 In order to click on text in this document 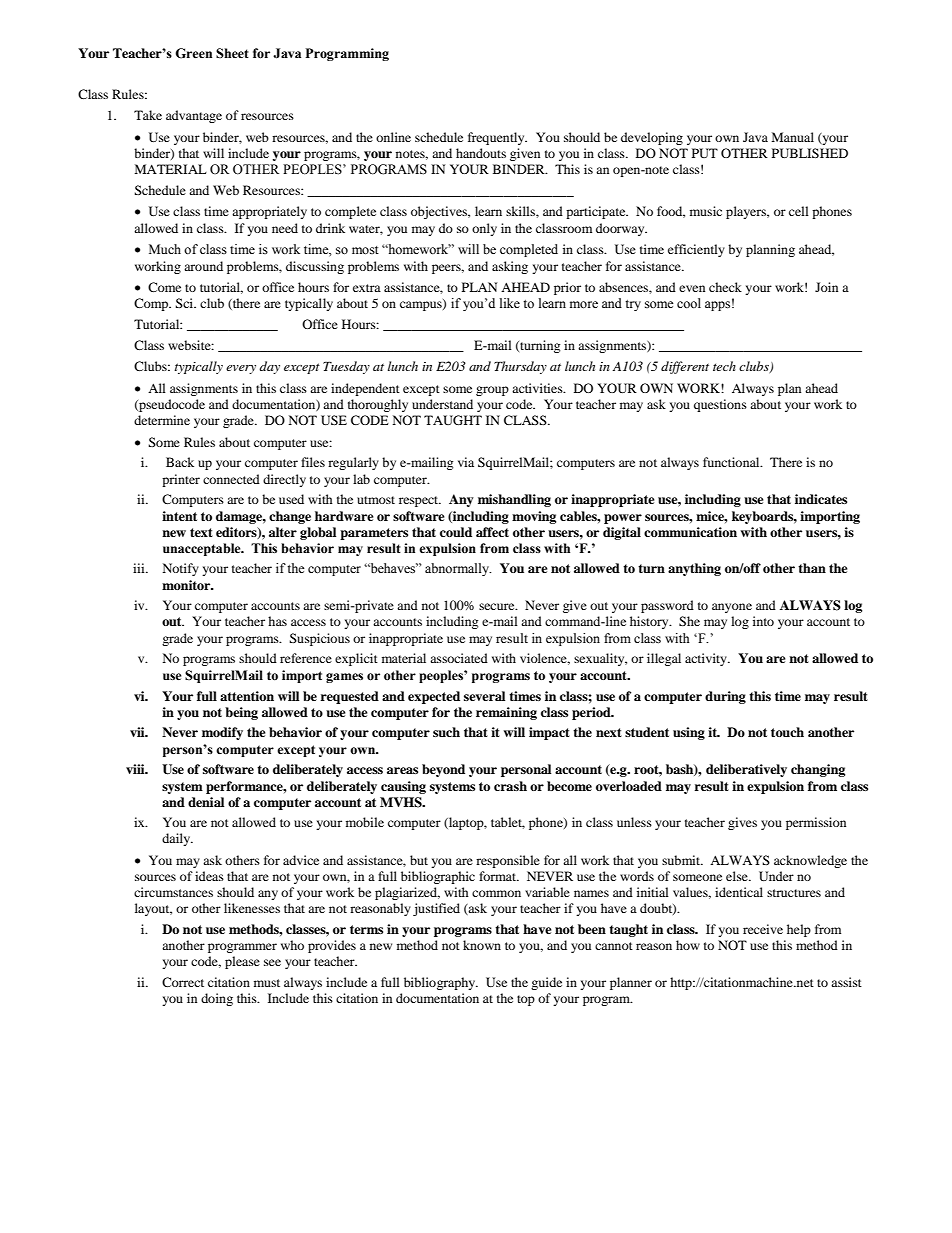, I will do `click(201, 532)`.
